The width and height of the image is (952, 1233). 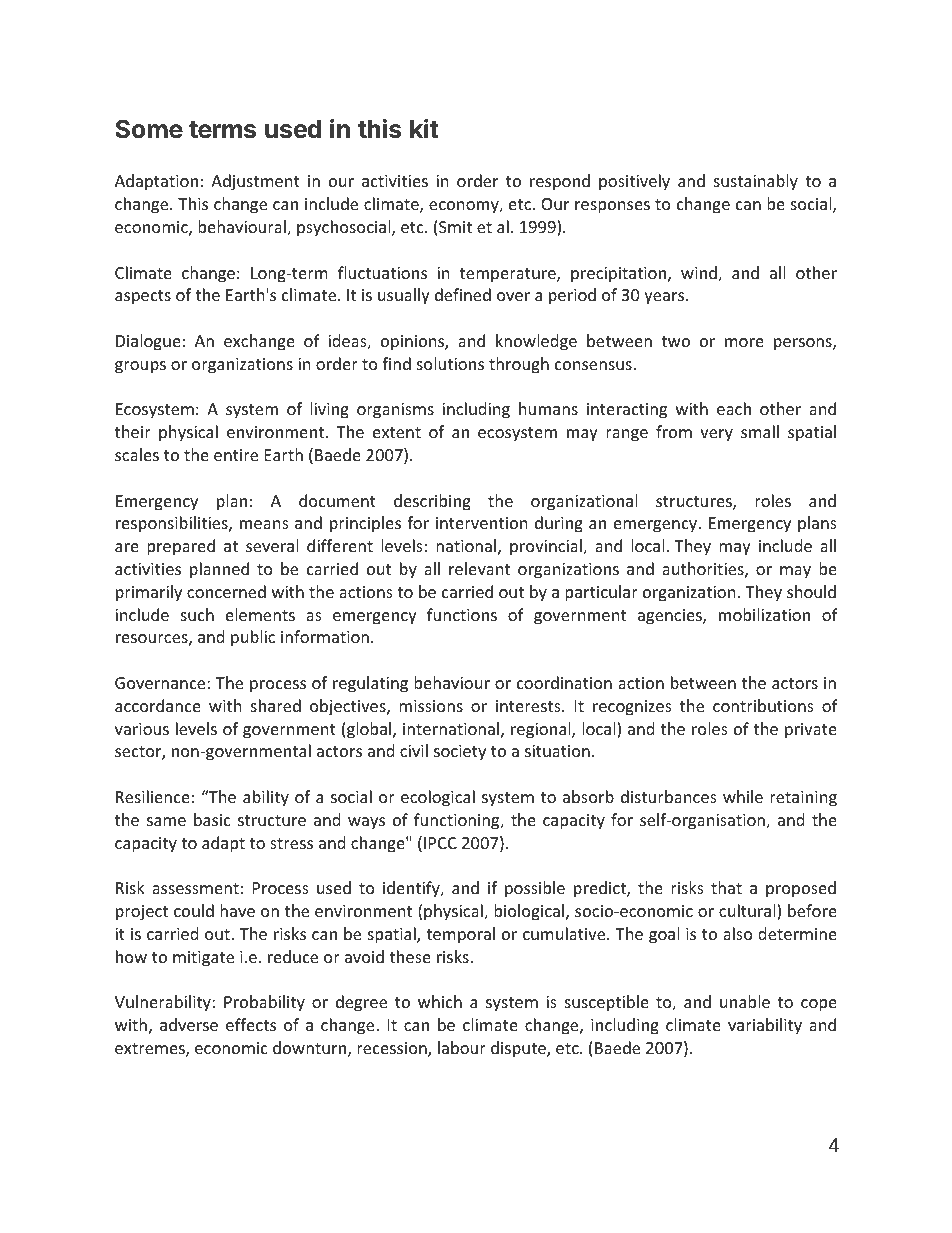 What do you see at coordinates (756, 182) in the image?
I see `sustainably` at bounding box center [756, 182].
